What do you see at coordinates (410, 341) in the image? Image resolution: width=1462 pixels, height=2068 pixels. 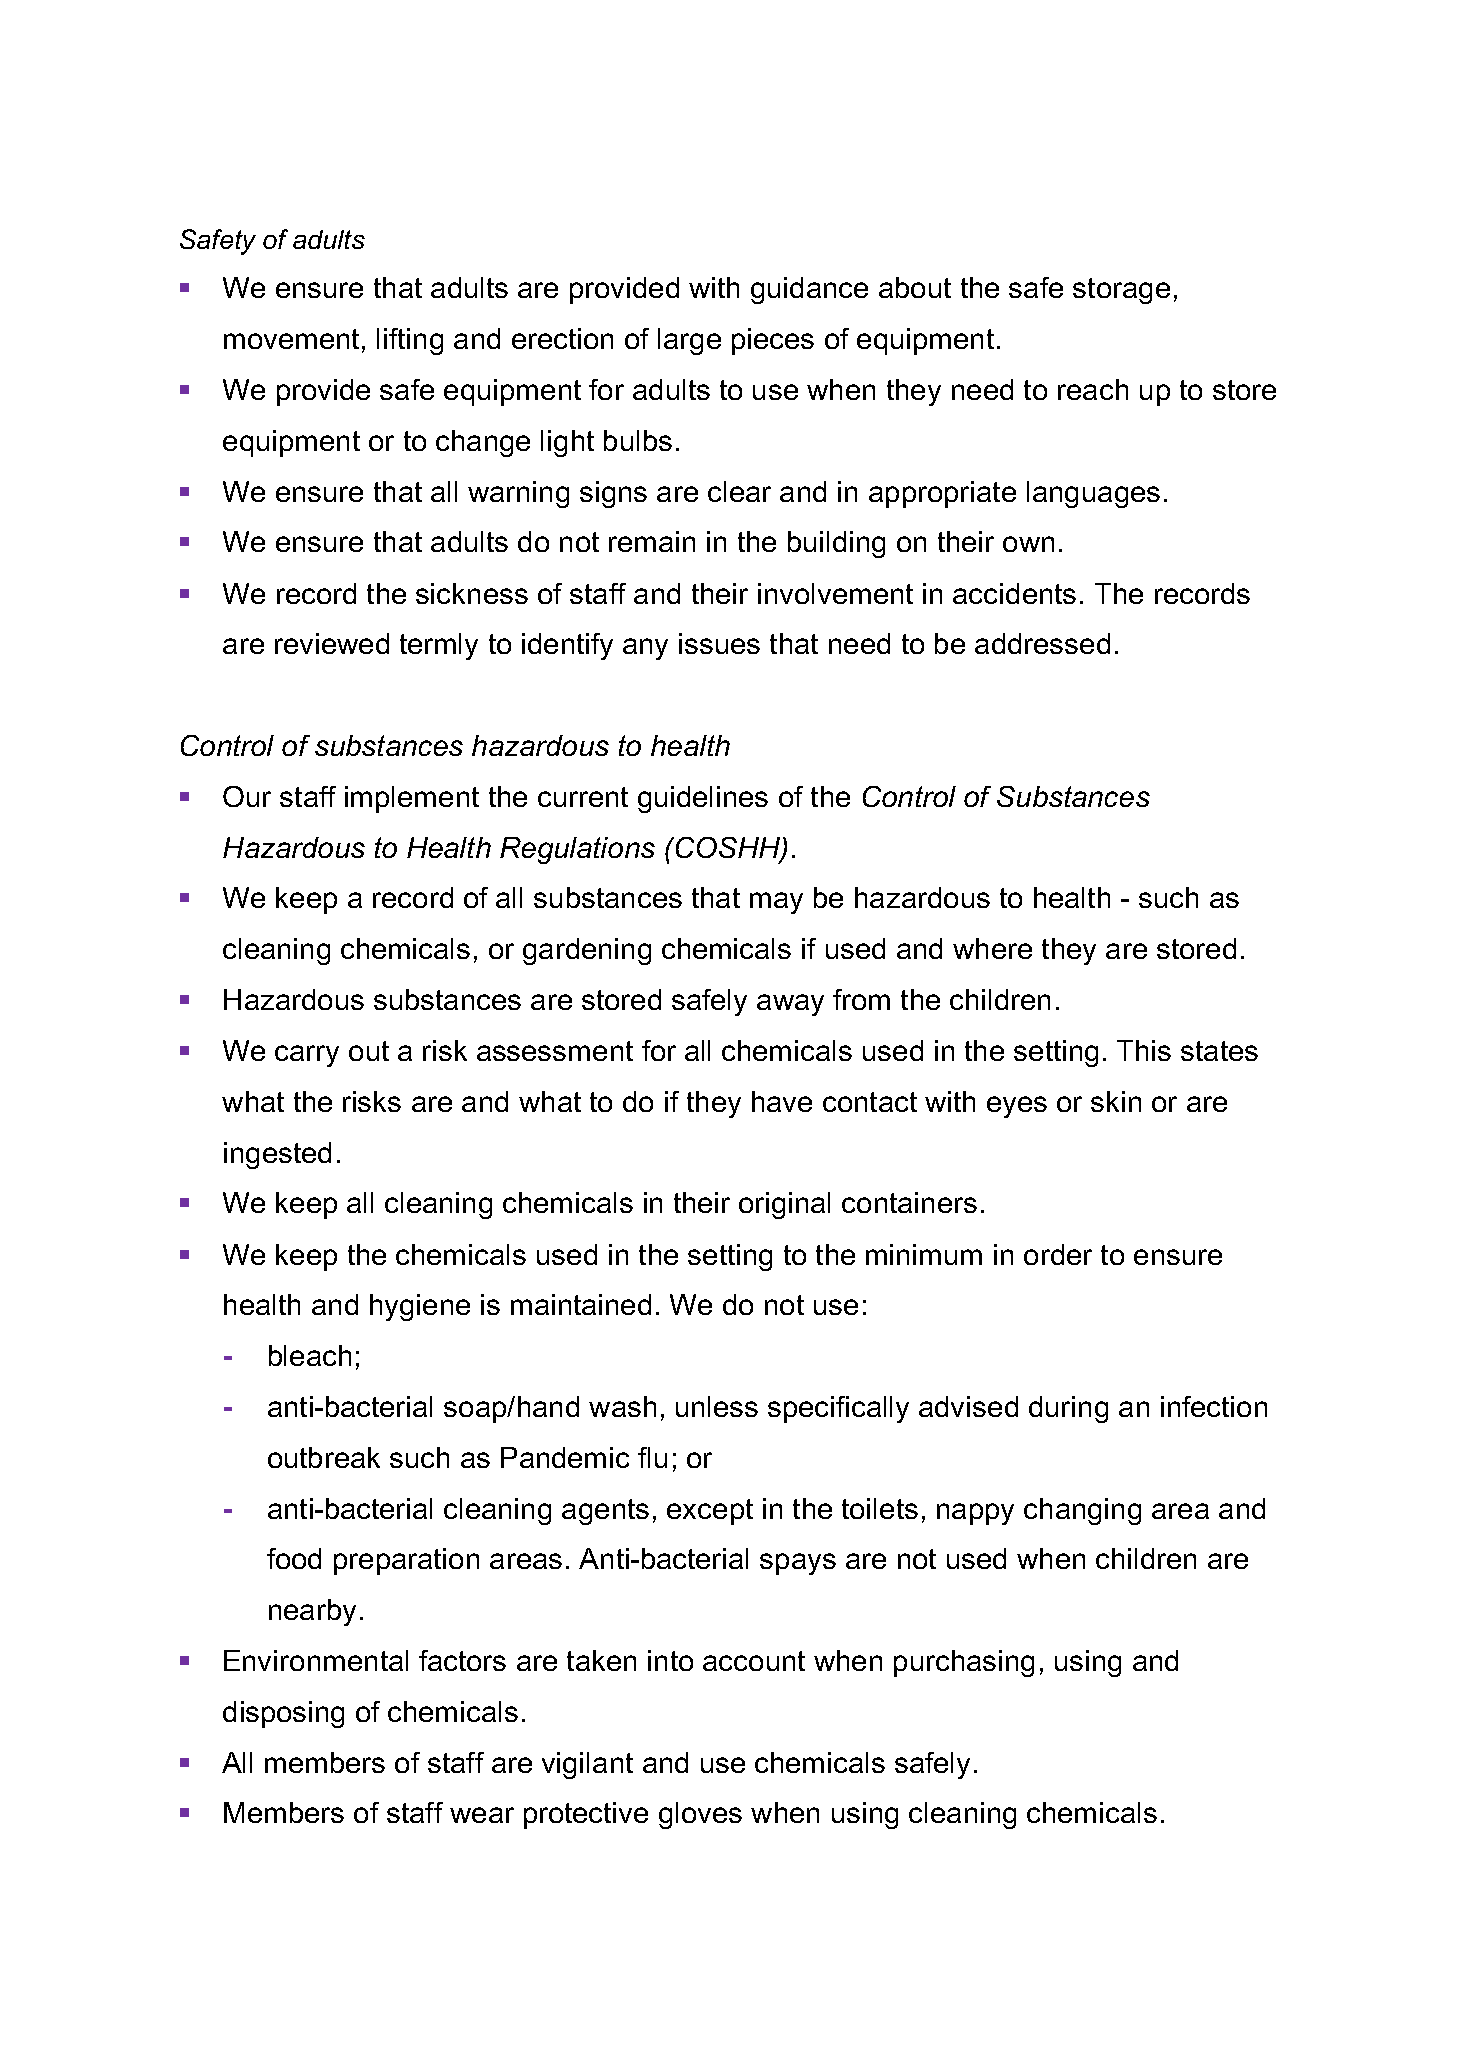 I see `lifting` at bounding box center [410, 341].
